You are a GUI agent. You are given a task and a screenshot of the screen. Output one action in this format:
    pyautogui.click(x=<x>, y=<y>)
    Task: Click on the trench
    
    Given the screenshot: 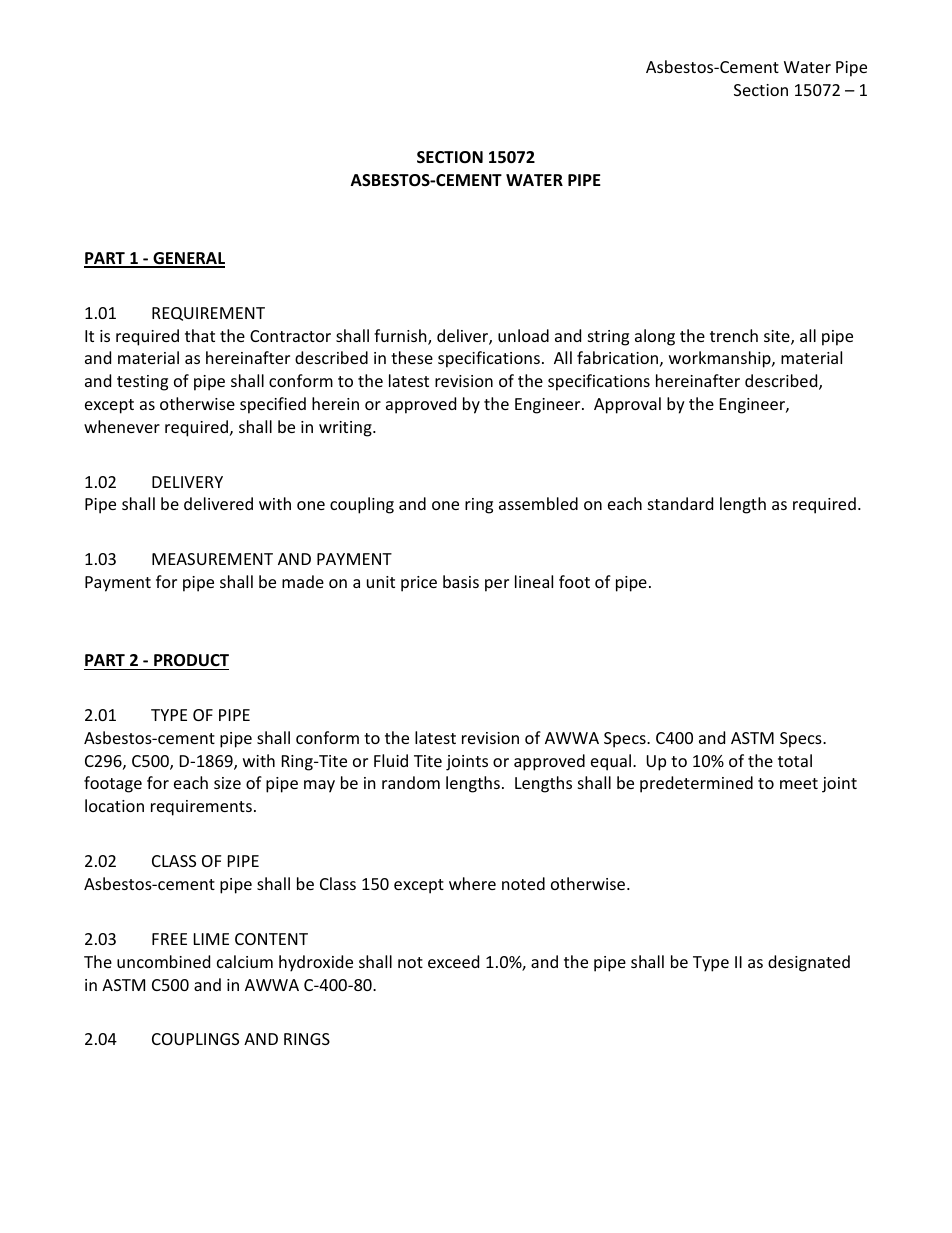 What is the action you would take?
    pyautogui.click(x=734, y=335)
